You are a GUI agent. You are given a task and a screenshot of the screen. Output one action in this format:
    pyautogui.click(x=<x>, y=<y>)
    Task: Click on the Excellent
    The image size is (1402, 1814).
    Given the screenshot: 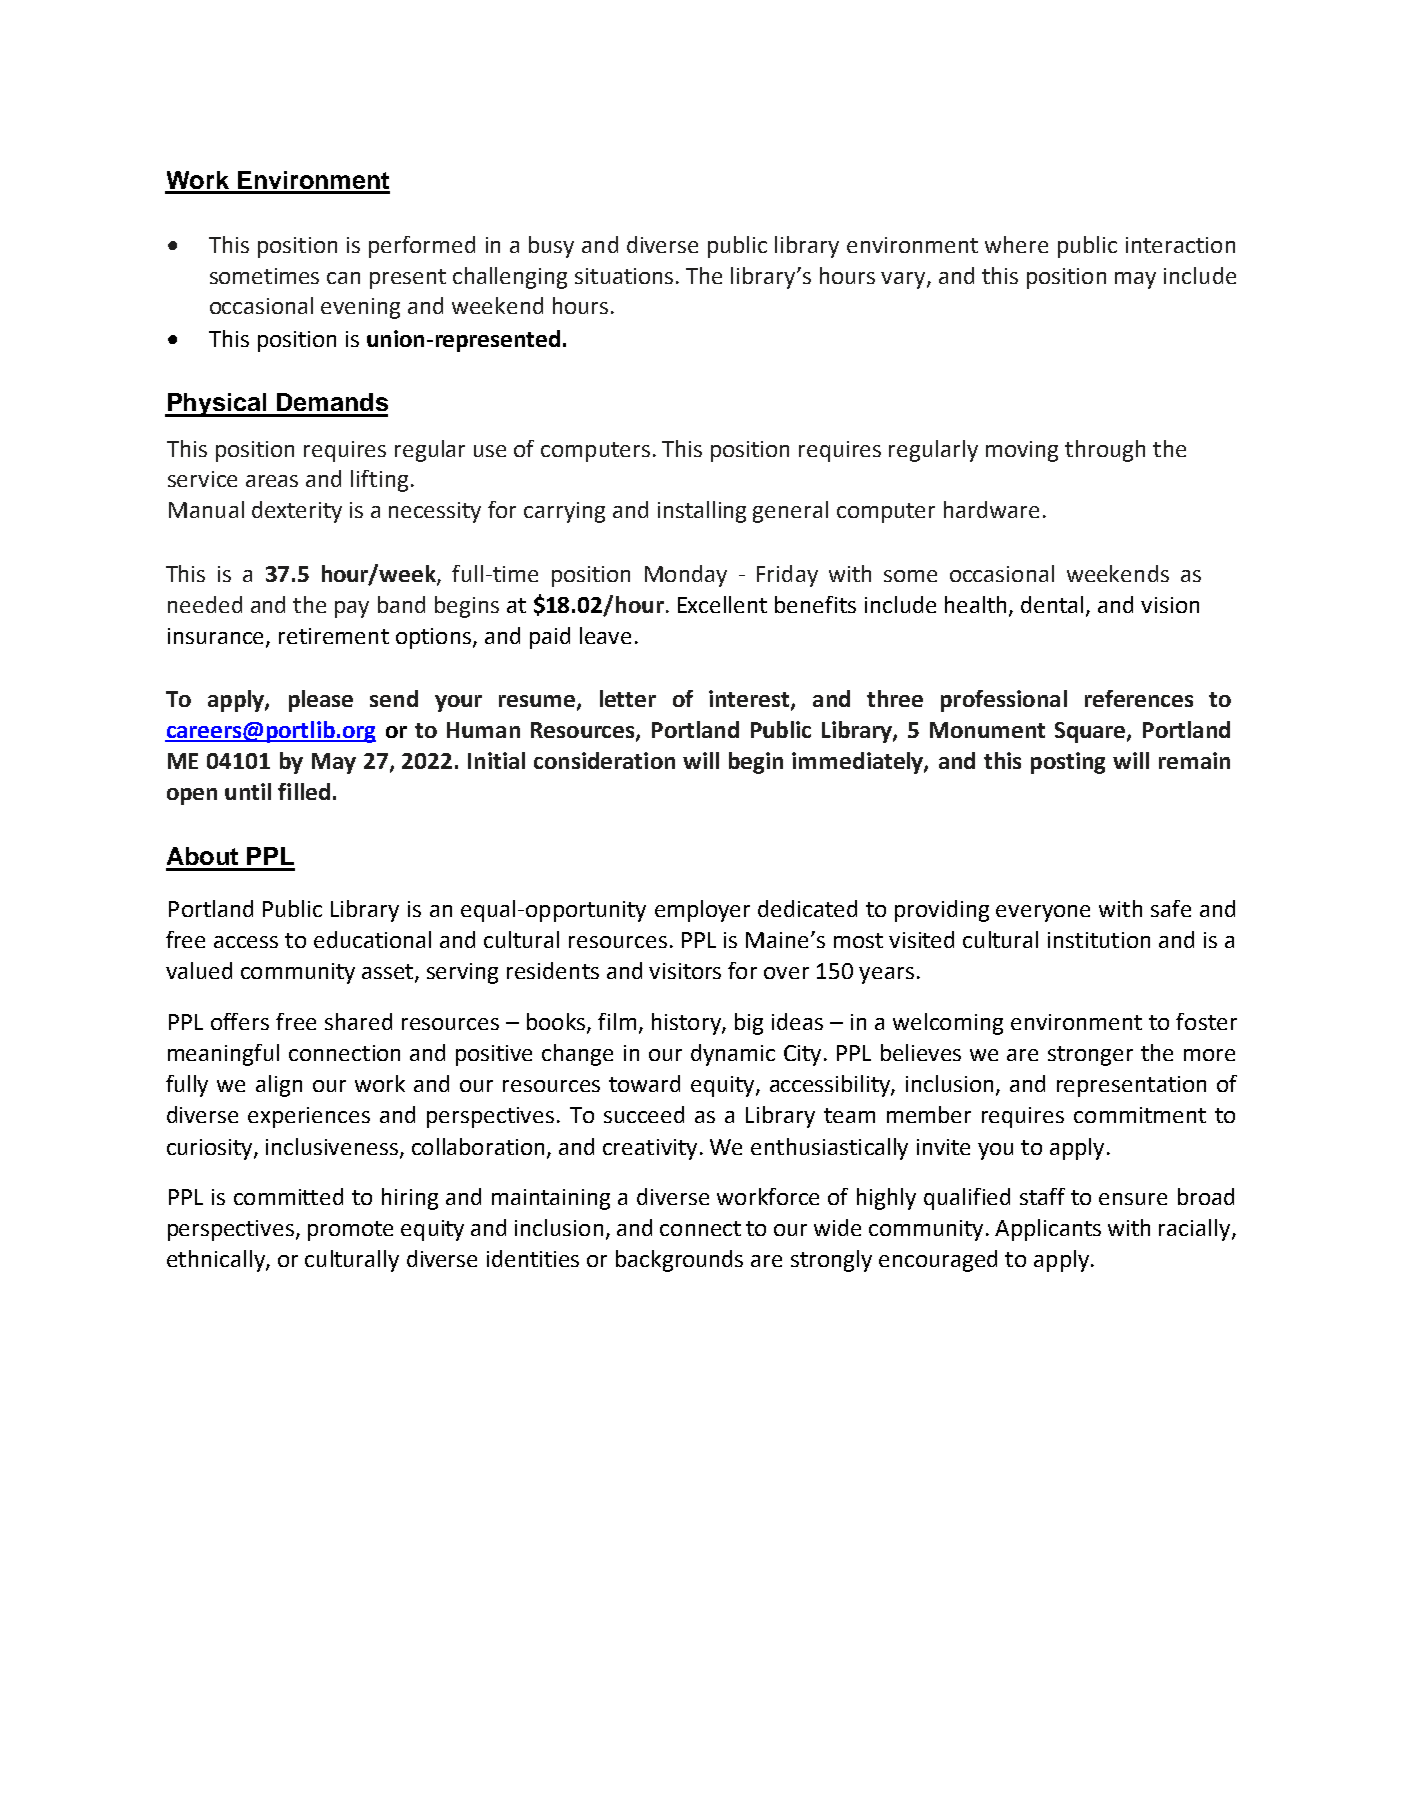 What is the action you would take?
    pyautogui.click(x=722, y=604)
